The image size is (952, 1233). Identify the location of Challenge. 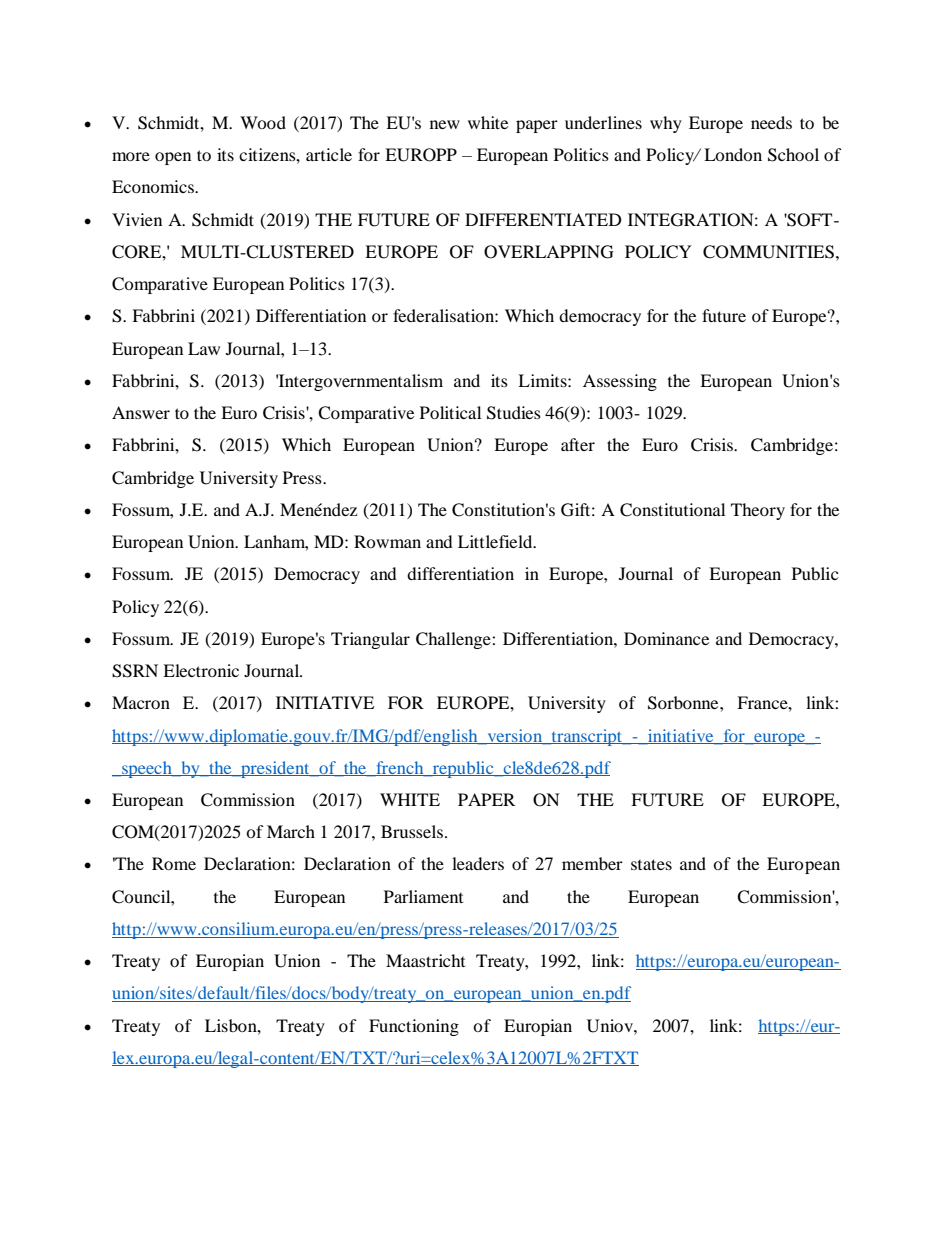
(454, 640).
